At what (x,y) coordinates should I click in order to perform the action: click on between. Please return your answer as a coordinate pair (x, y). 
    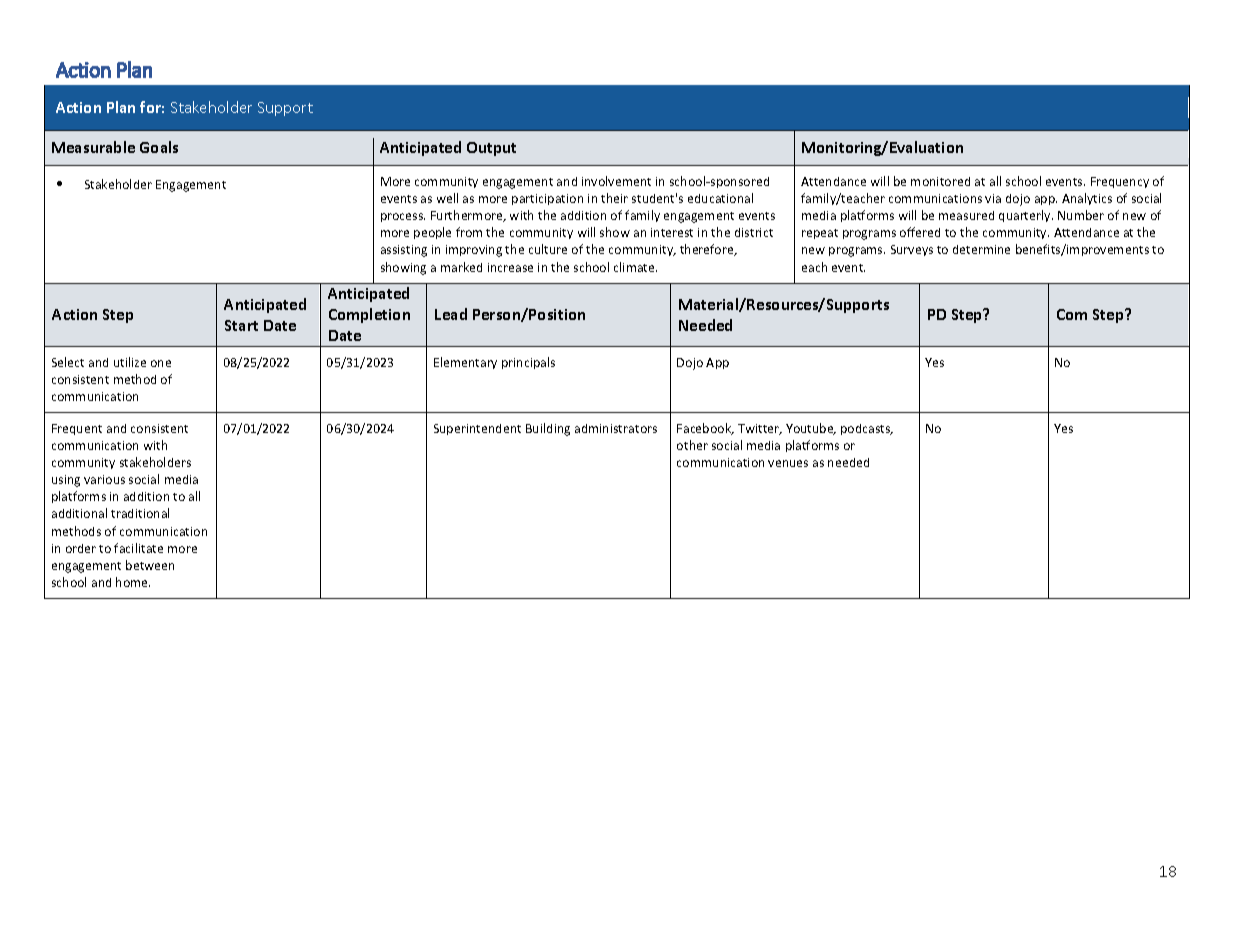
    Looking at the image, I should click on (150, 565).
